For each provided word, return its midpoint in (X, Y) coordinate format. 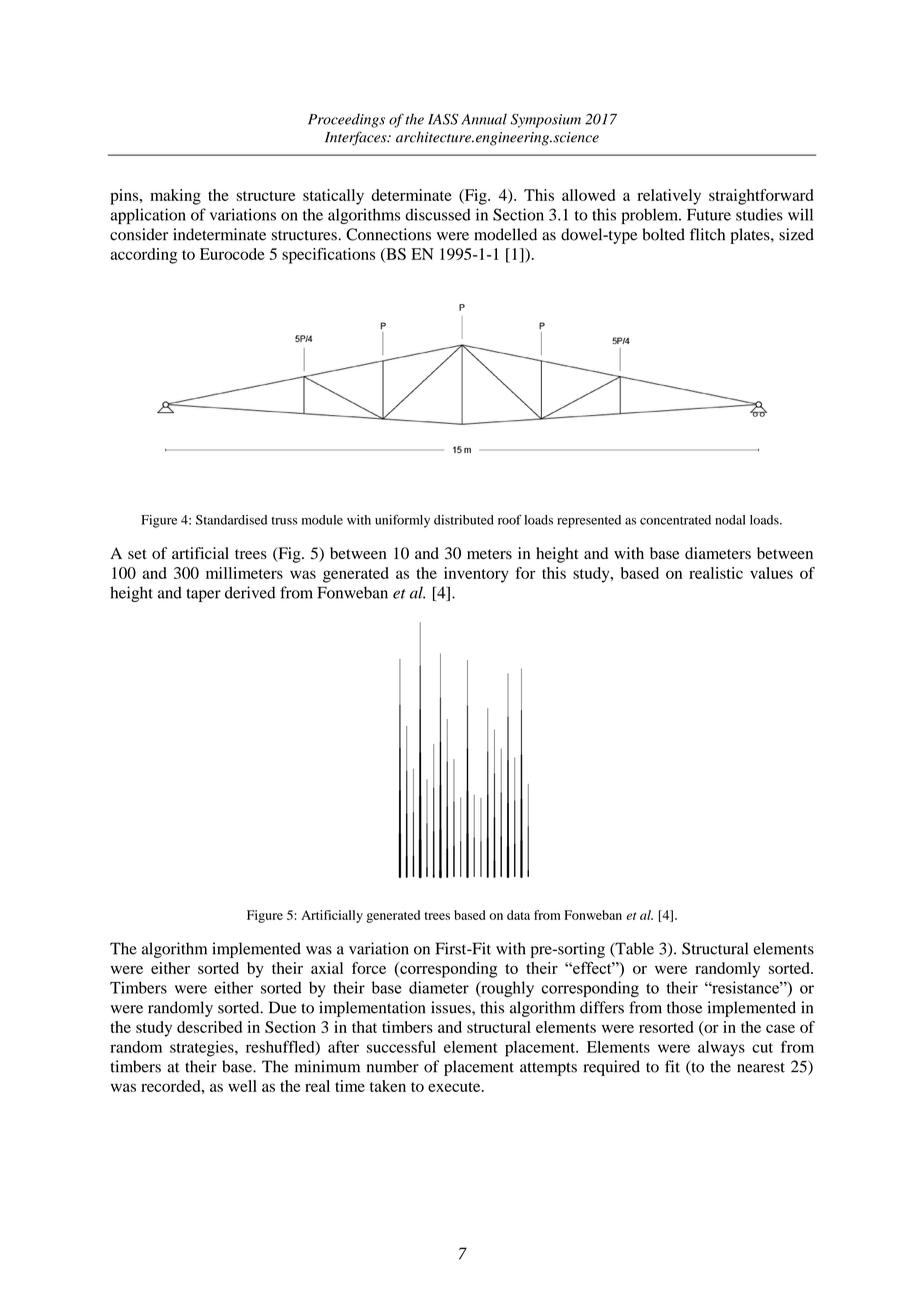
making (175, 197)
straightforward (761, 197)
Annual (484, 119)
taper (204, 595)
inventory (476, 575)
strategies (203, 1049)
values (771, 573)
